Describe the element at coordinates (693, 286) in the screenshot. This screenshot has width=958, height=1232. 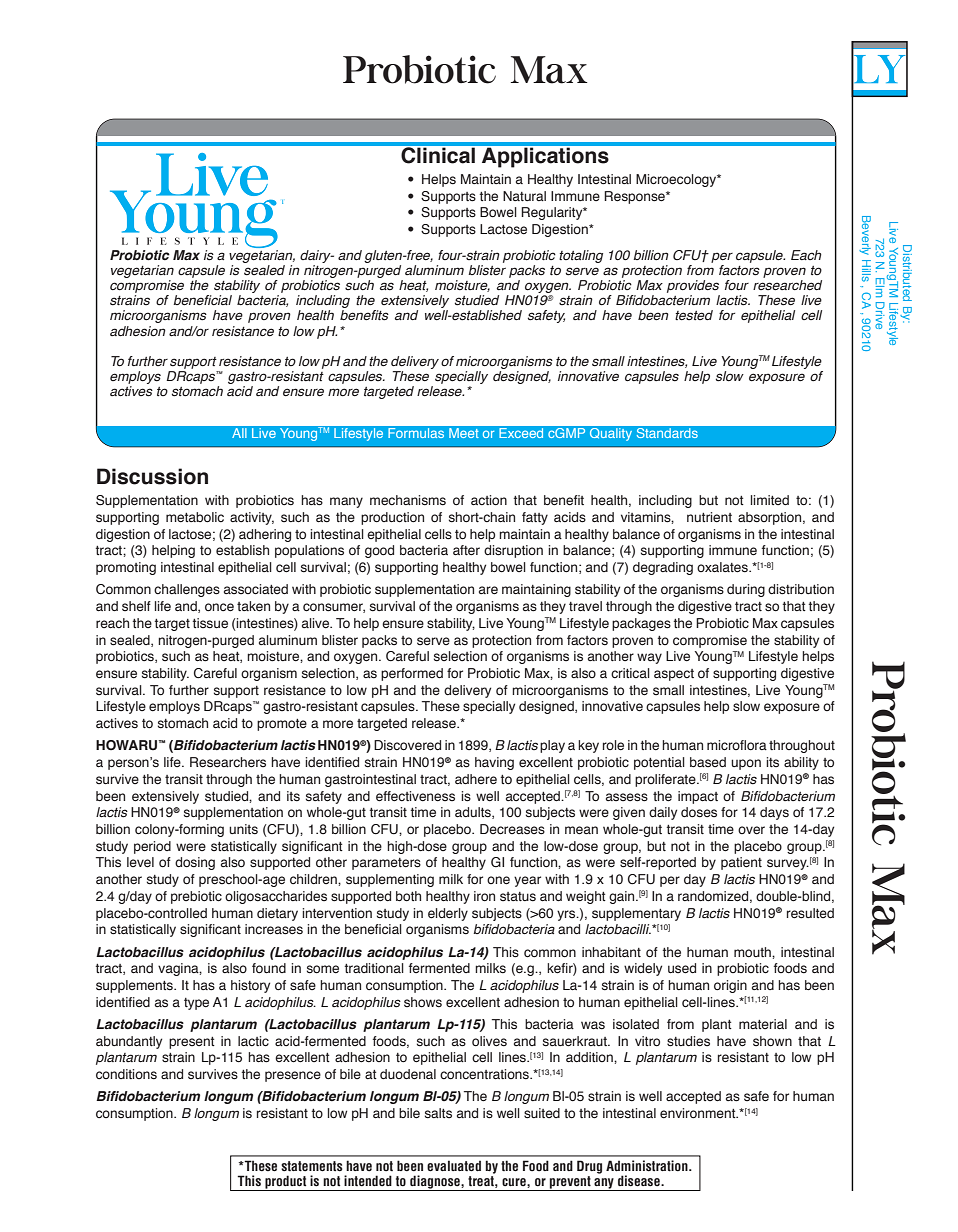
I see `provides` at that location.
